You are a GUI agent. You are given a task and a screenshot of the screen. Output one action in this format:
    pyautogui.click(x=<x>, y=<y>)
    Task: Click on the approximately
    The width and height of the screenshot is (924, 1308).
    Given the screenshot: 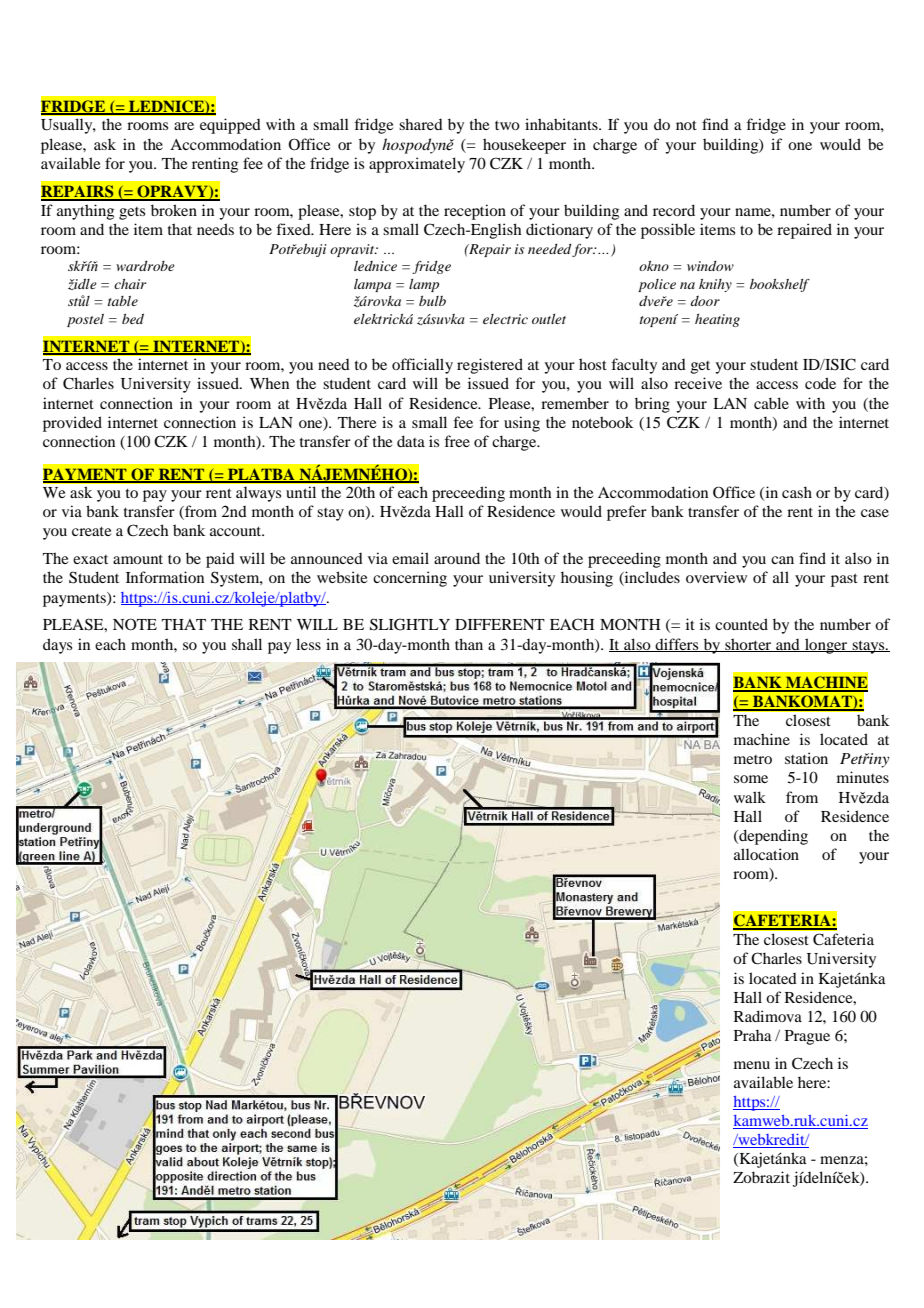 What is the action you would take?
    pyautogui.click(x=417, y=165)
